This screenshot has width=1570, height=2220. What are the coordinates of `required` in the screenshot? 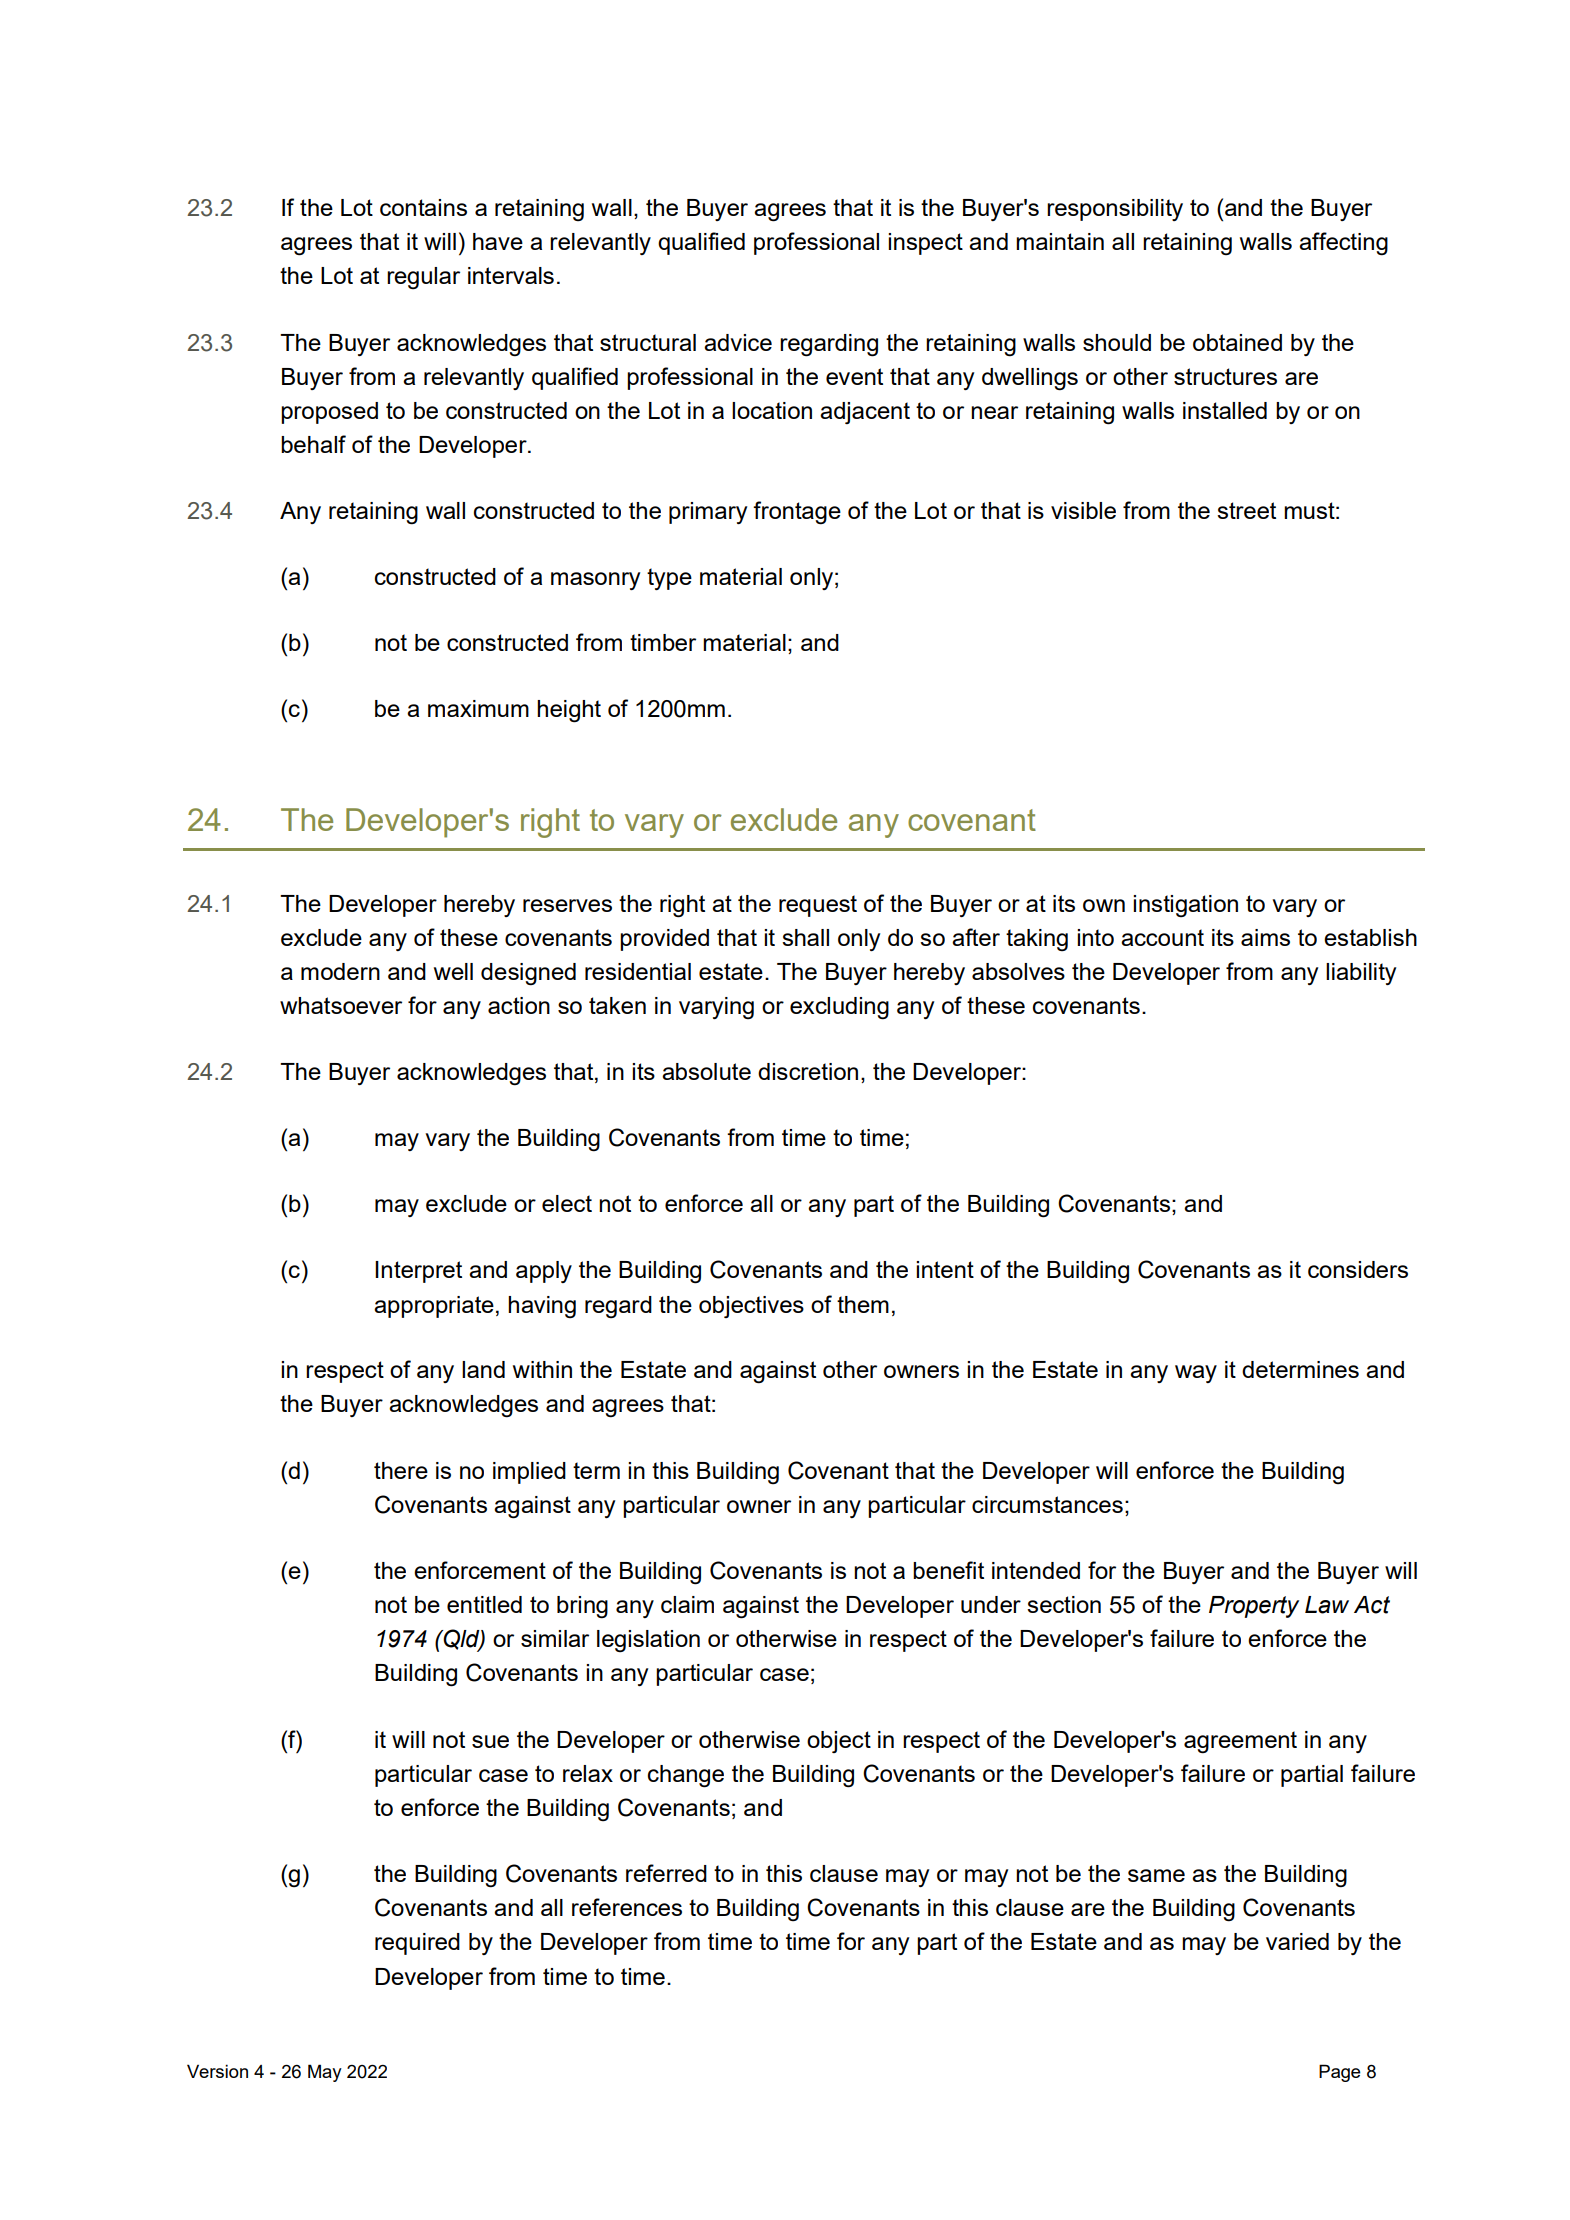 It's located at (417, 1944).
